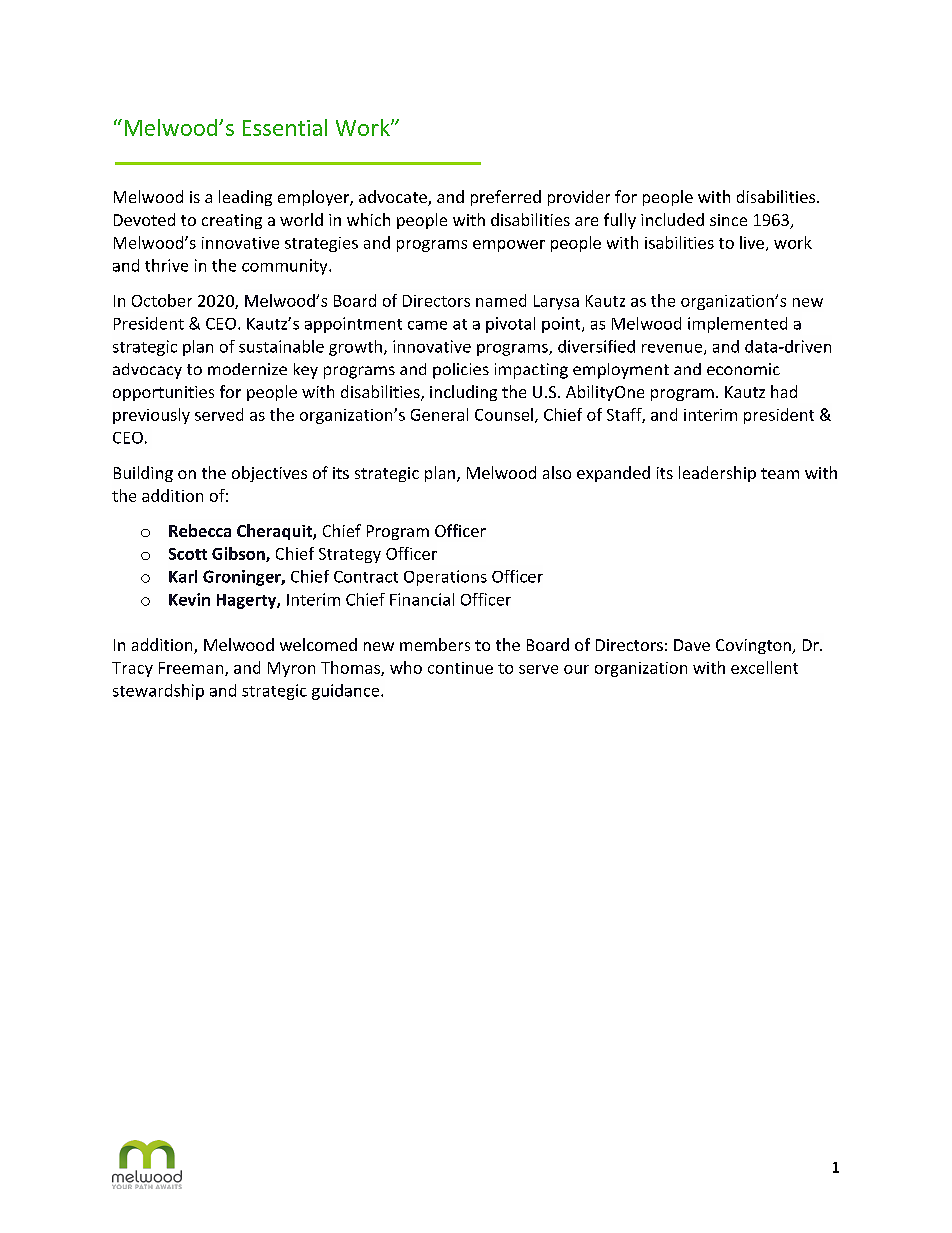  What do you see at coordinates (728, 220) in the document?
I see `since` at bounding box center [728, 220].
